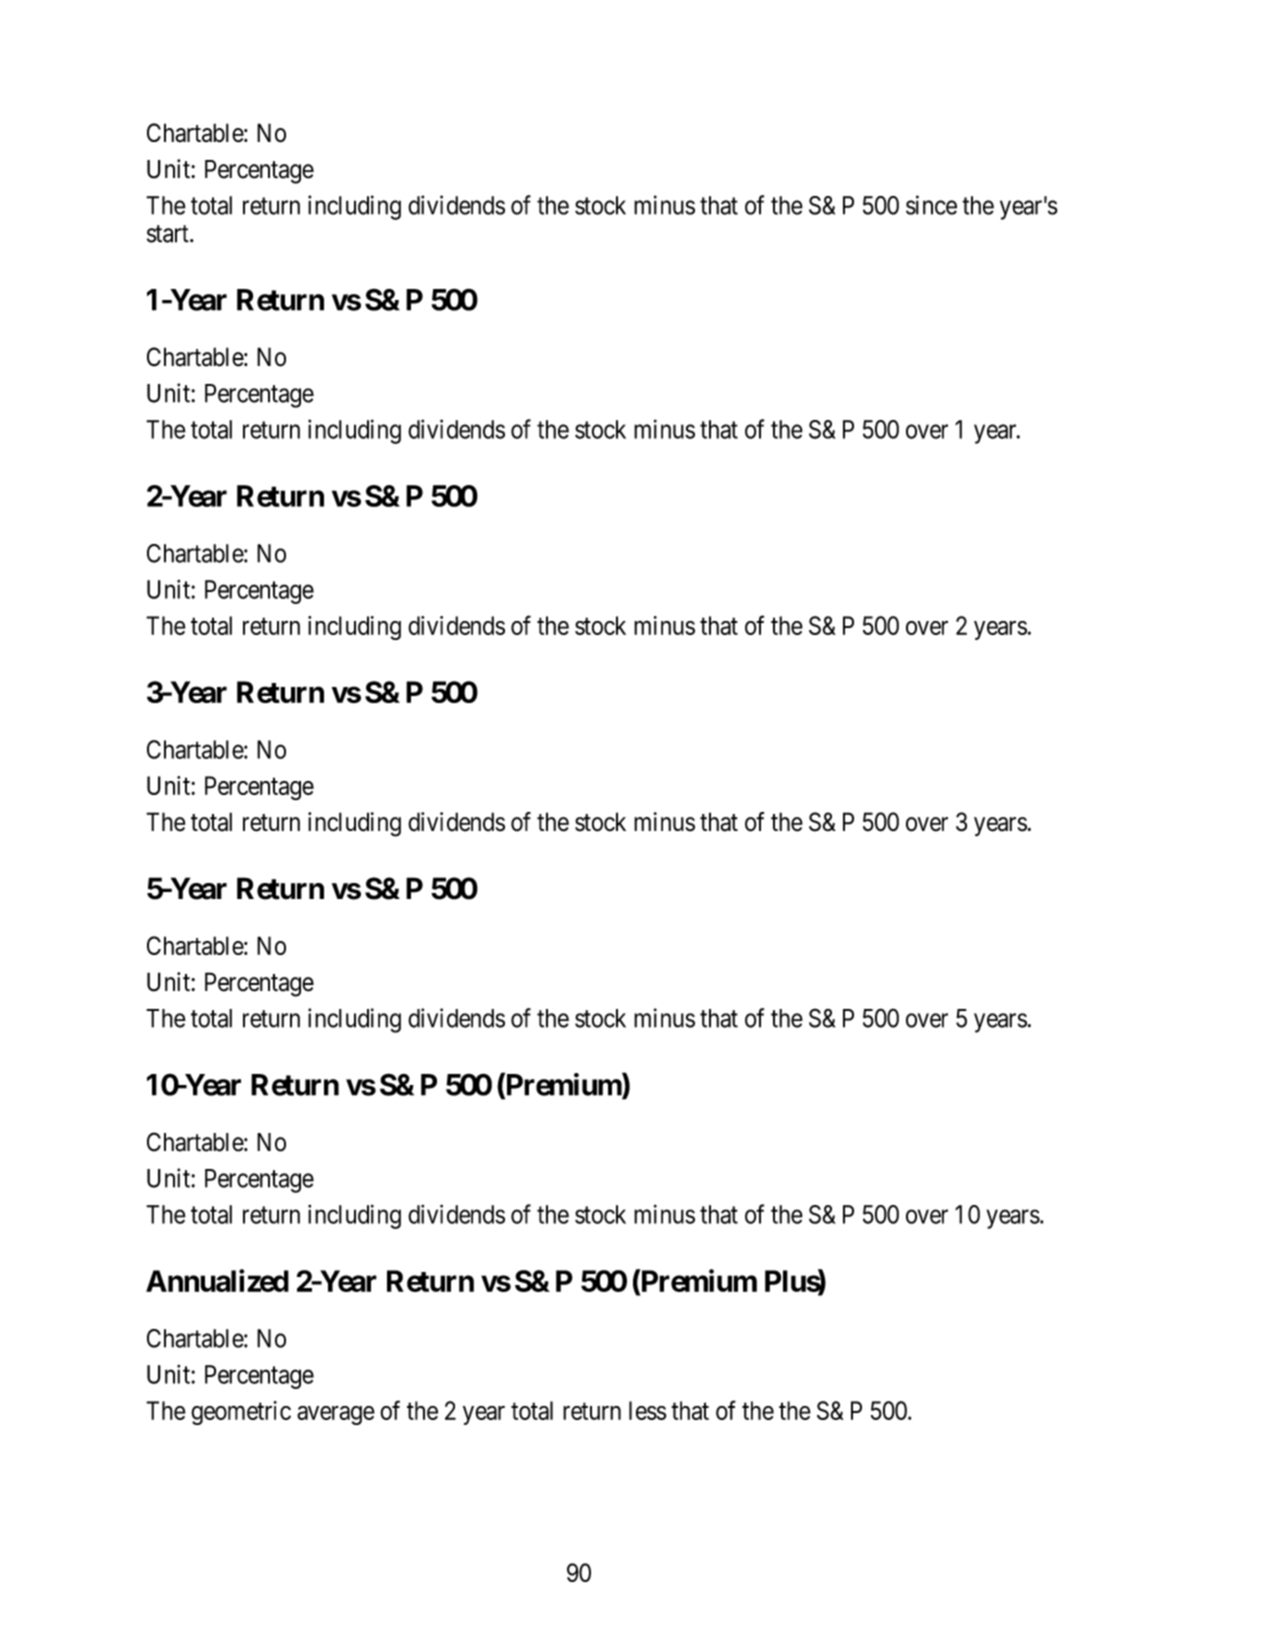 The width and height of the page is (1273, 1648). Describe the element at coordinates (336, 1415) in the page. I see `average` at that location.
